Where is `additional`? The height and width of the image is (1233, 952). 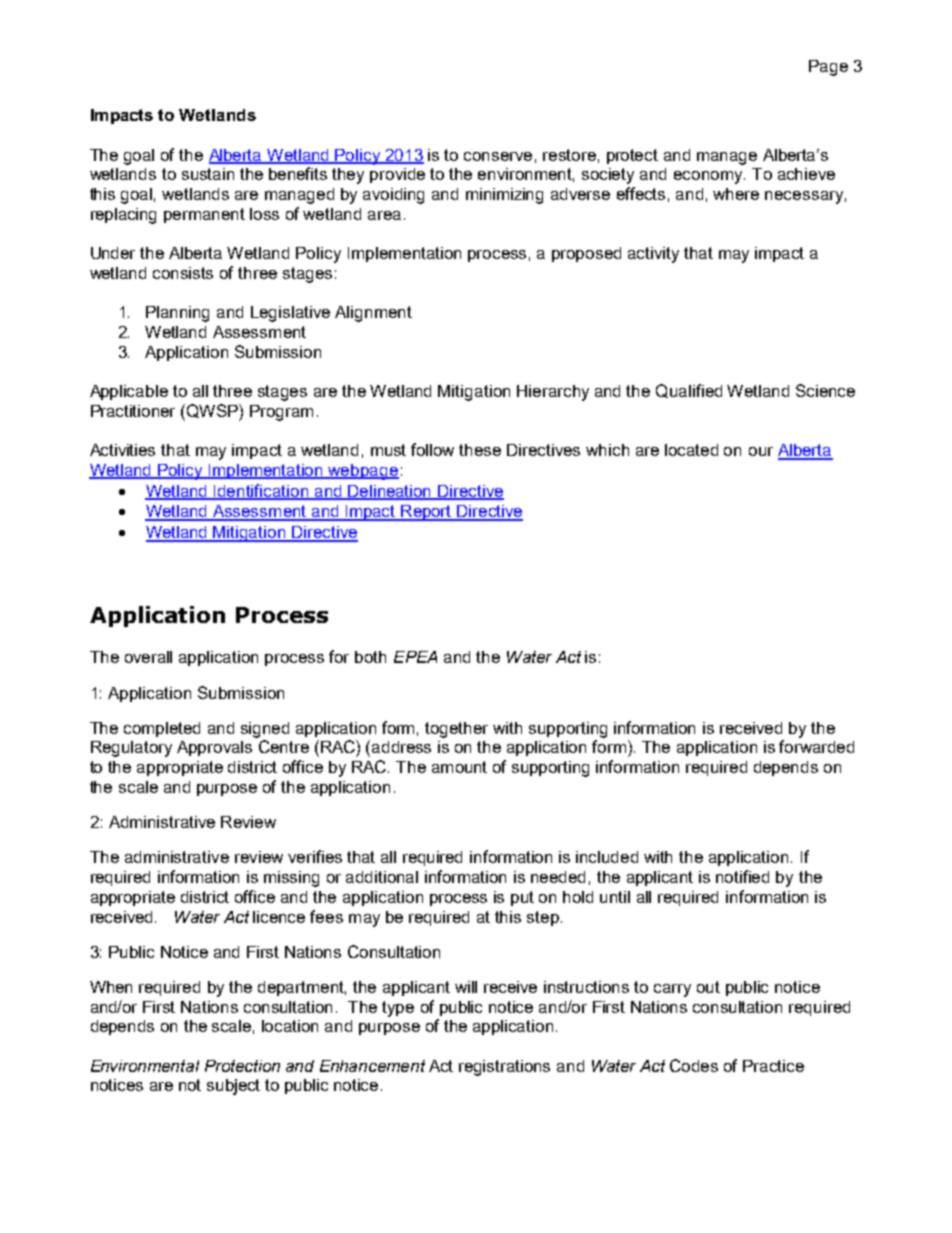 additional is located at coordinates (382, 877).
